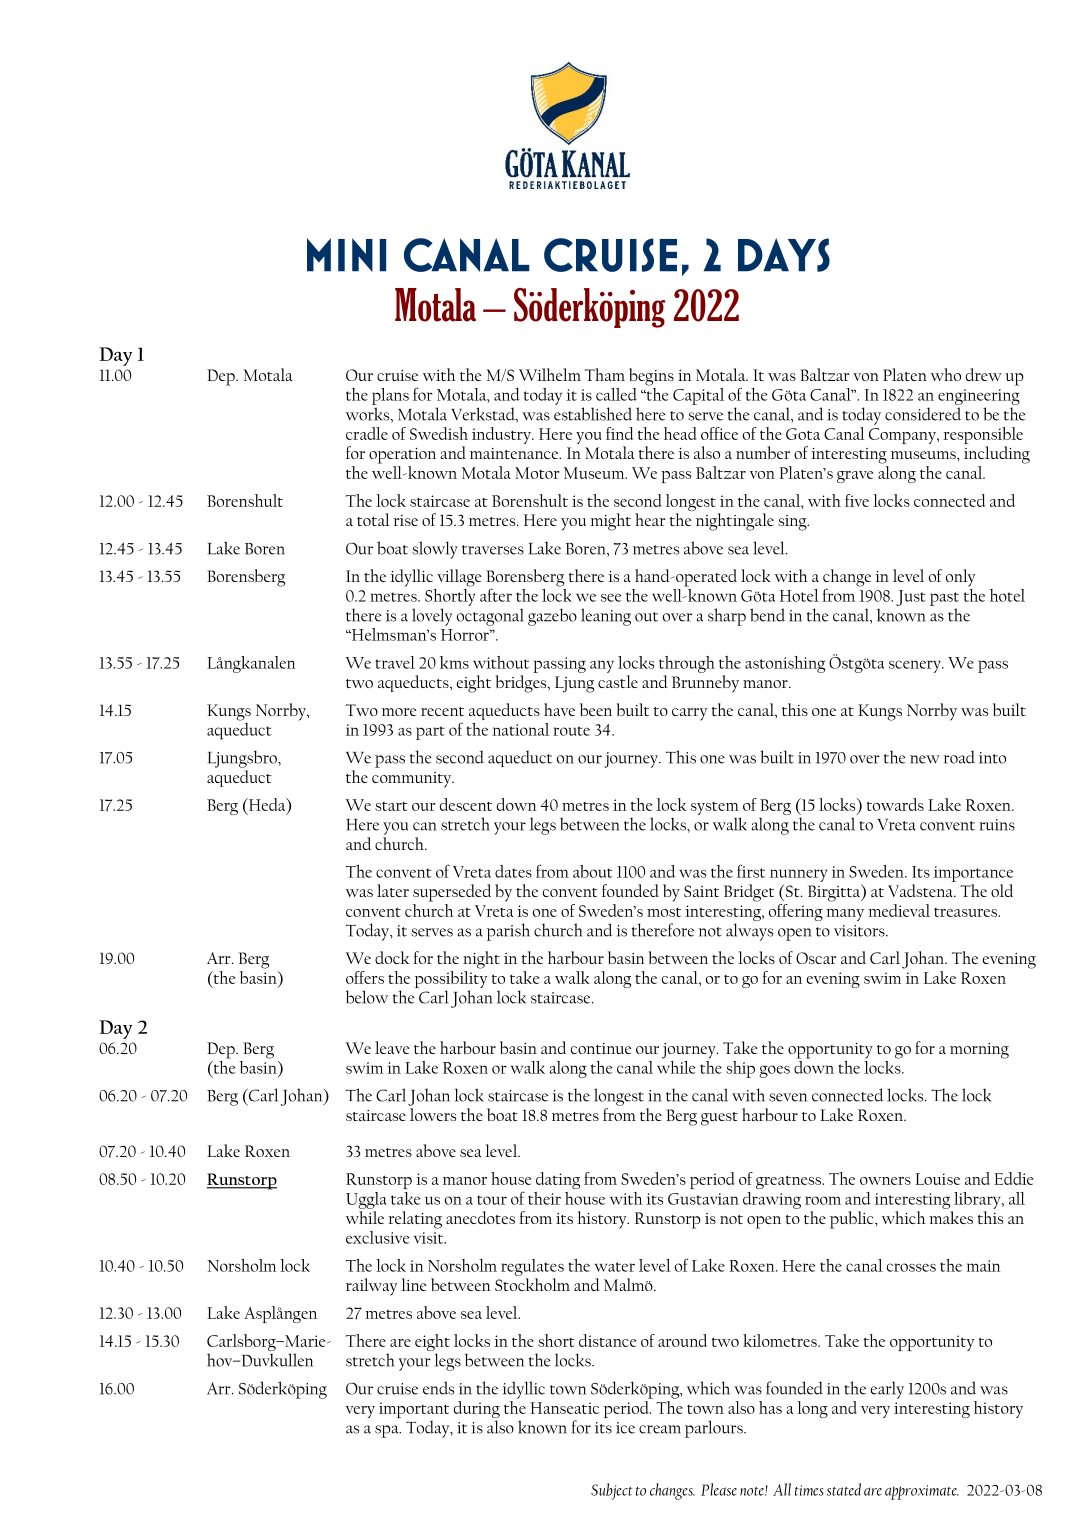  I want to click on most, so click(664, 912).
